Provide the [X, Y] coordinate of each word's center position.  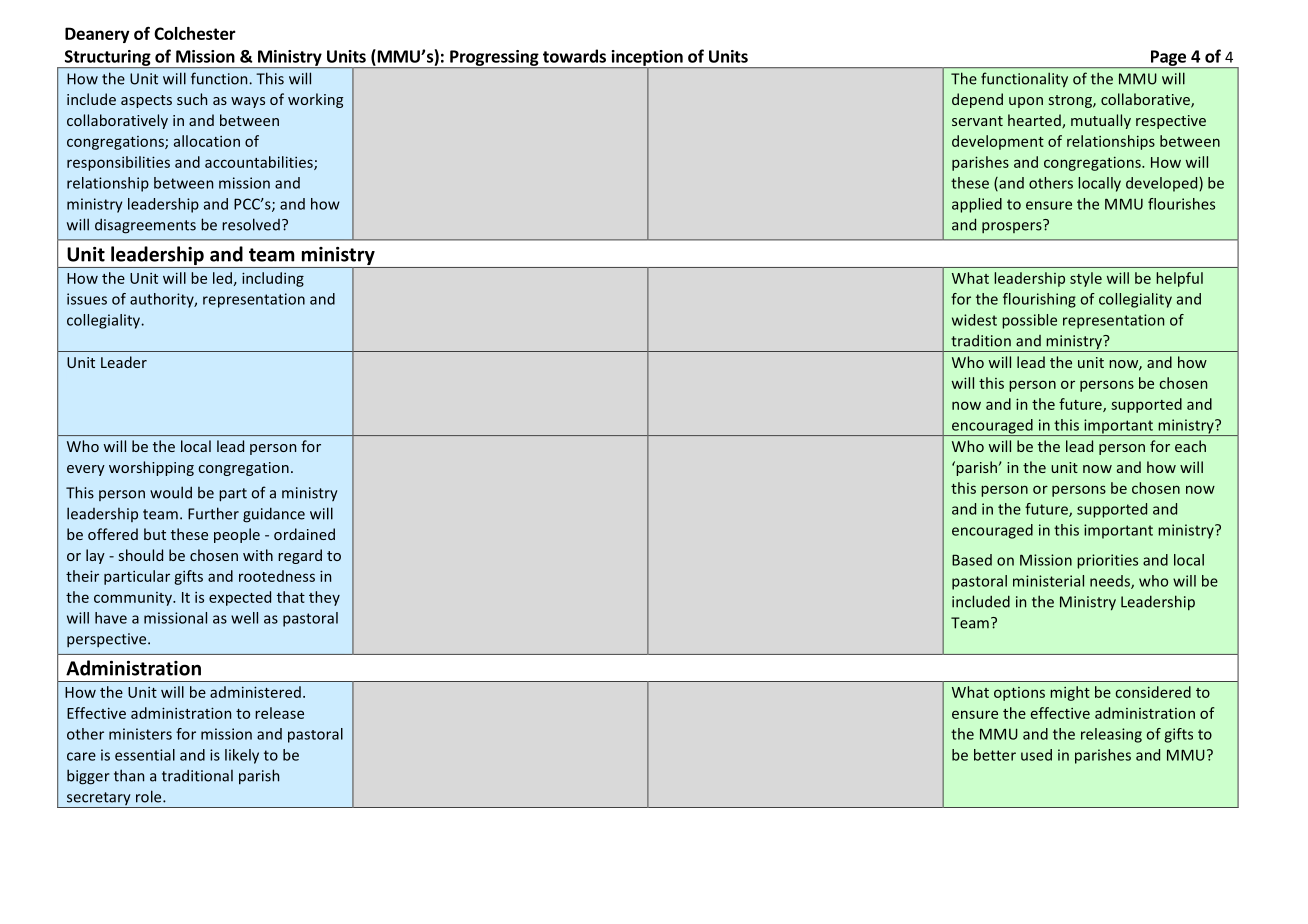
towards [574, 56]
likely [242, 756]
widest [974, 320]
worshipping [151, 468]
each [1190, 446]
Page [1168, 59]
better [995, 755]
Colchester [195, 33]
